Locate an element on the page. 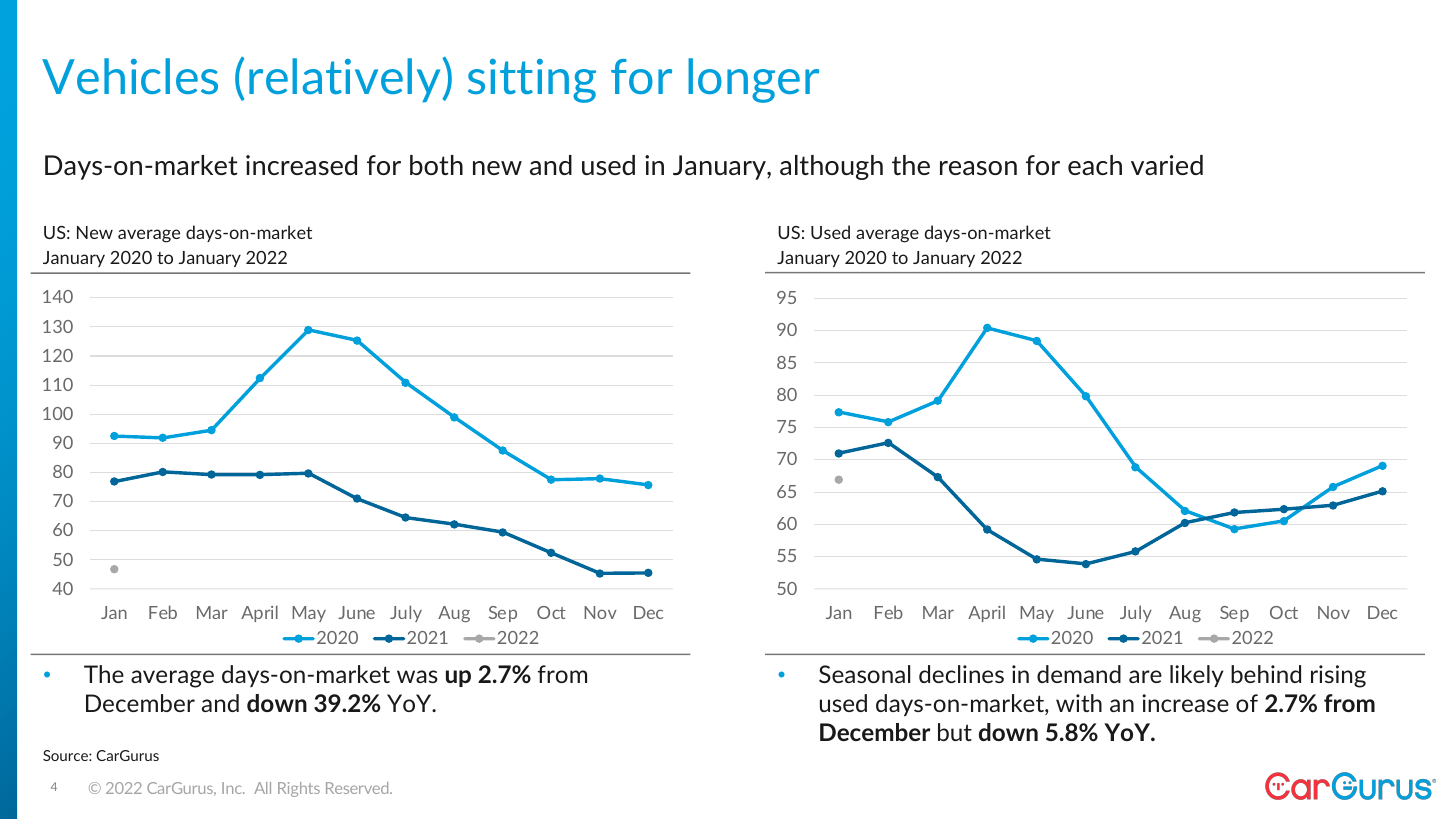  with is located at coordinates (1079, 703).
